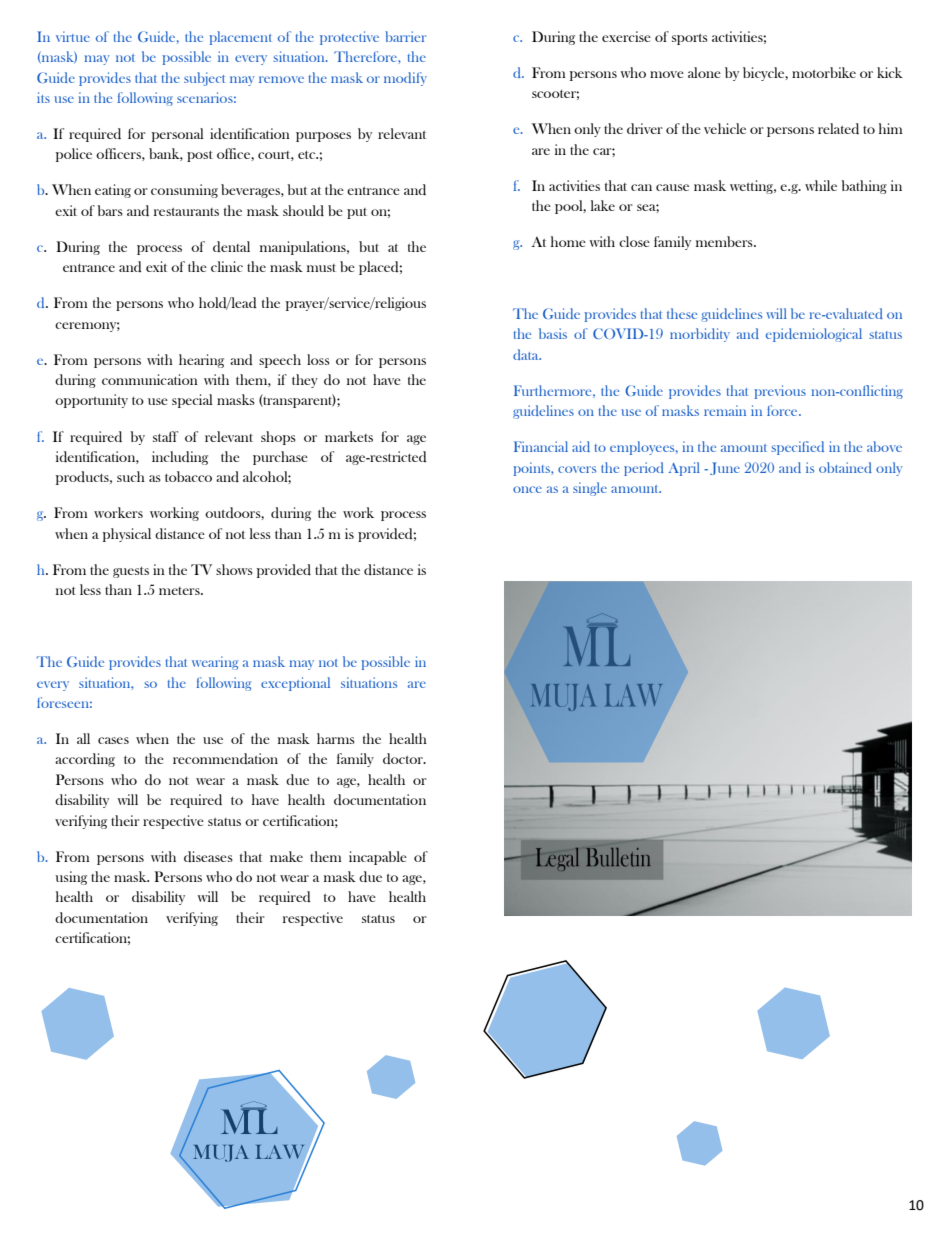 The width and height of the screenshot is (952, 1233). I want to click on motorbike, so click(824, 72).
